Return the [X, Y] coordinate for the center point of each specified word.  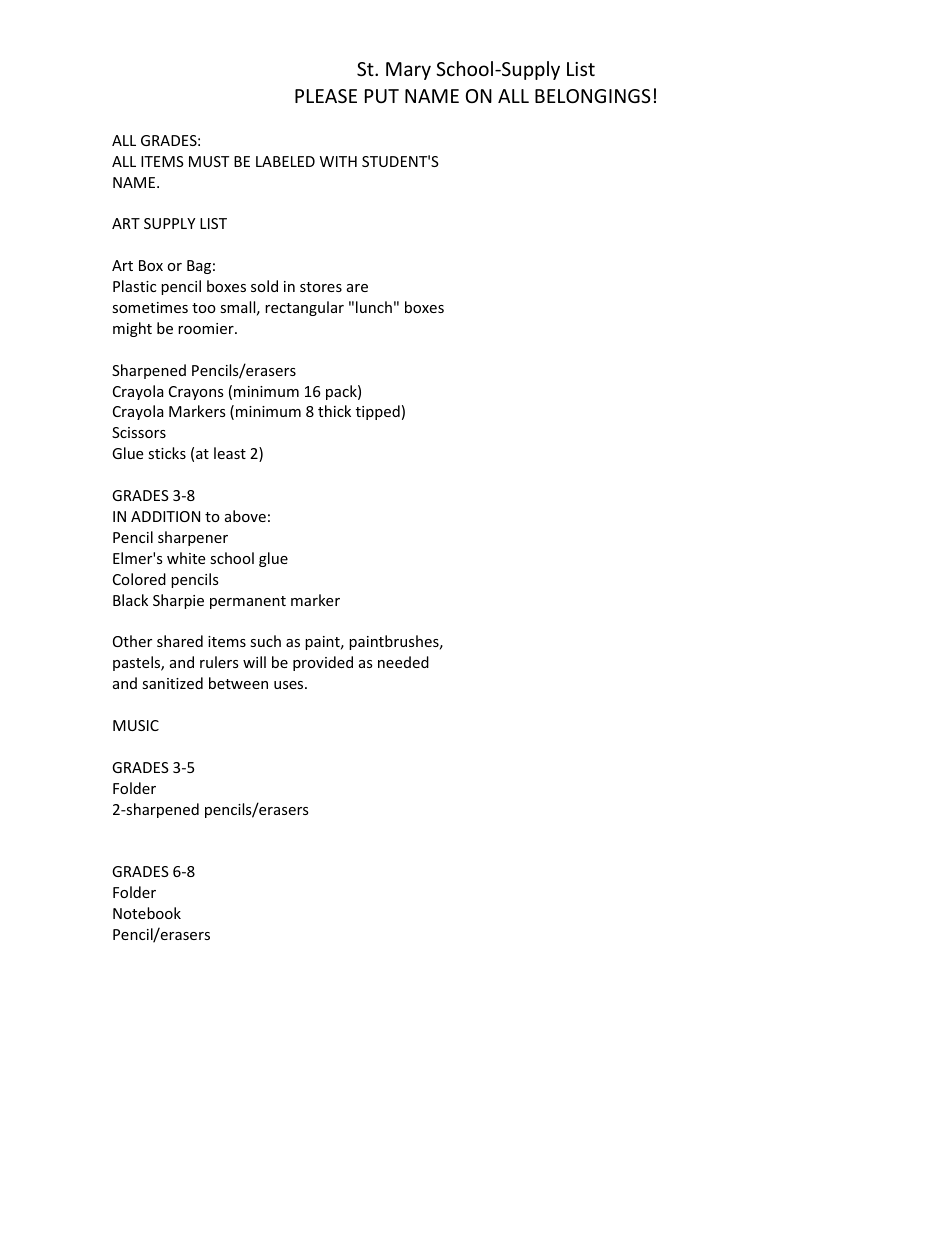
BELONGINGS [593, 96]
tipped [378, 412]
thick [334, 411]
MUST [209, 161]
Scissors [139, 432]
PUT [382, 96]
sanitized [172, 683]
